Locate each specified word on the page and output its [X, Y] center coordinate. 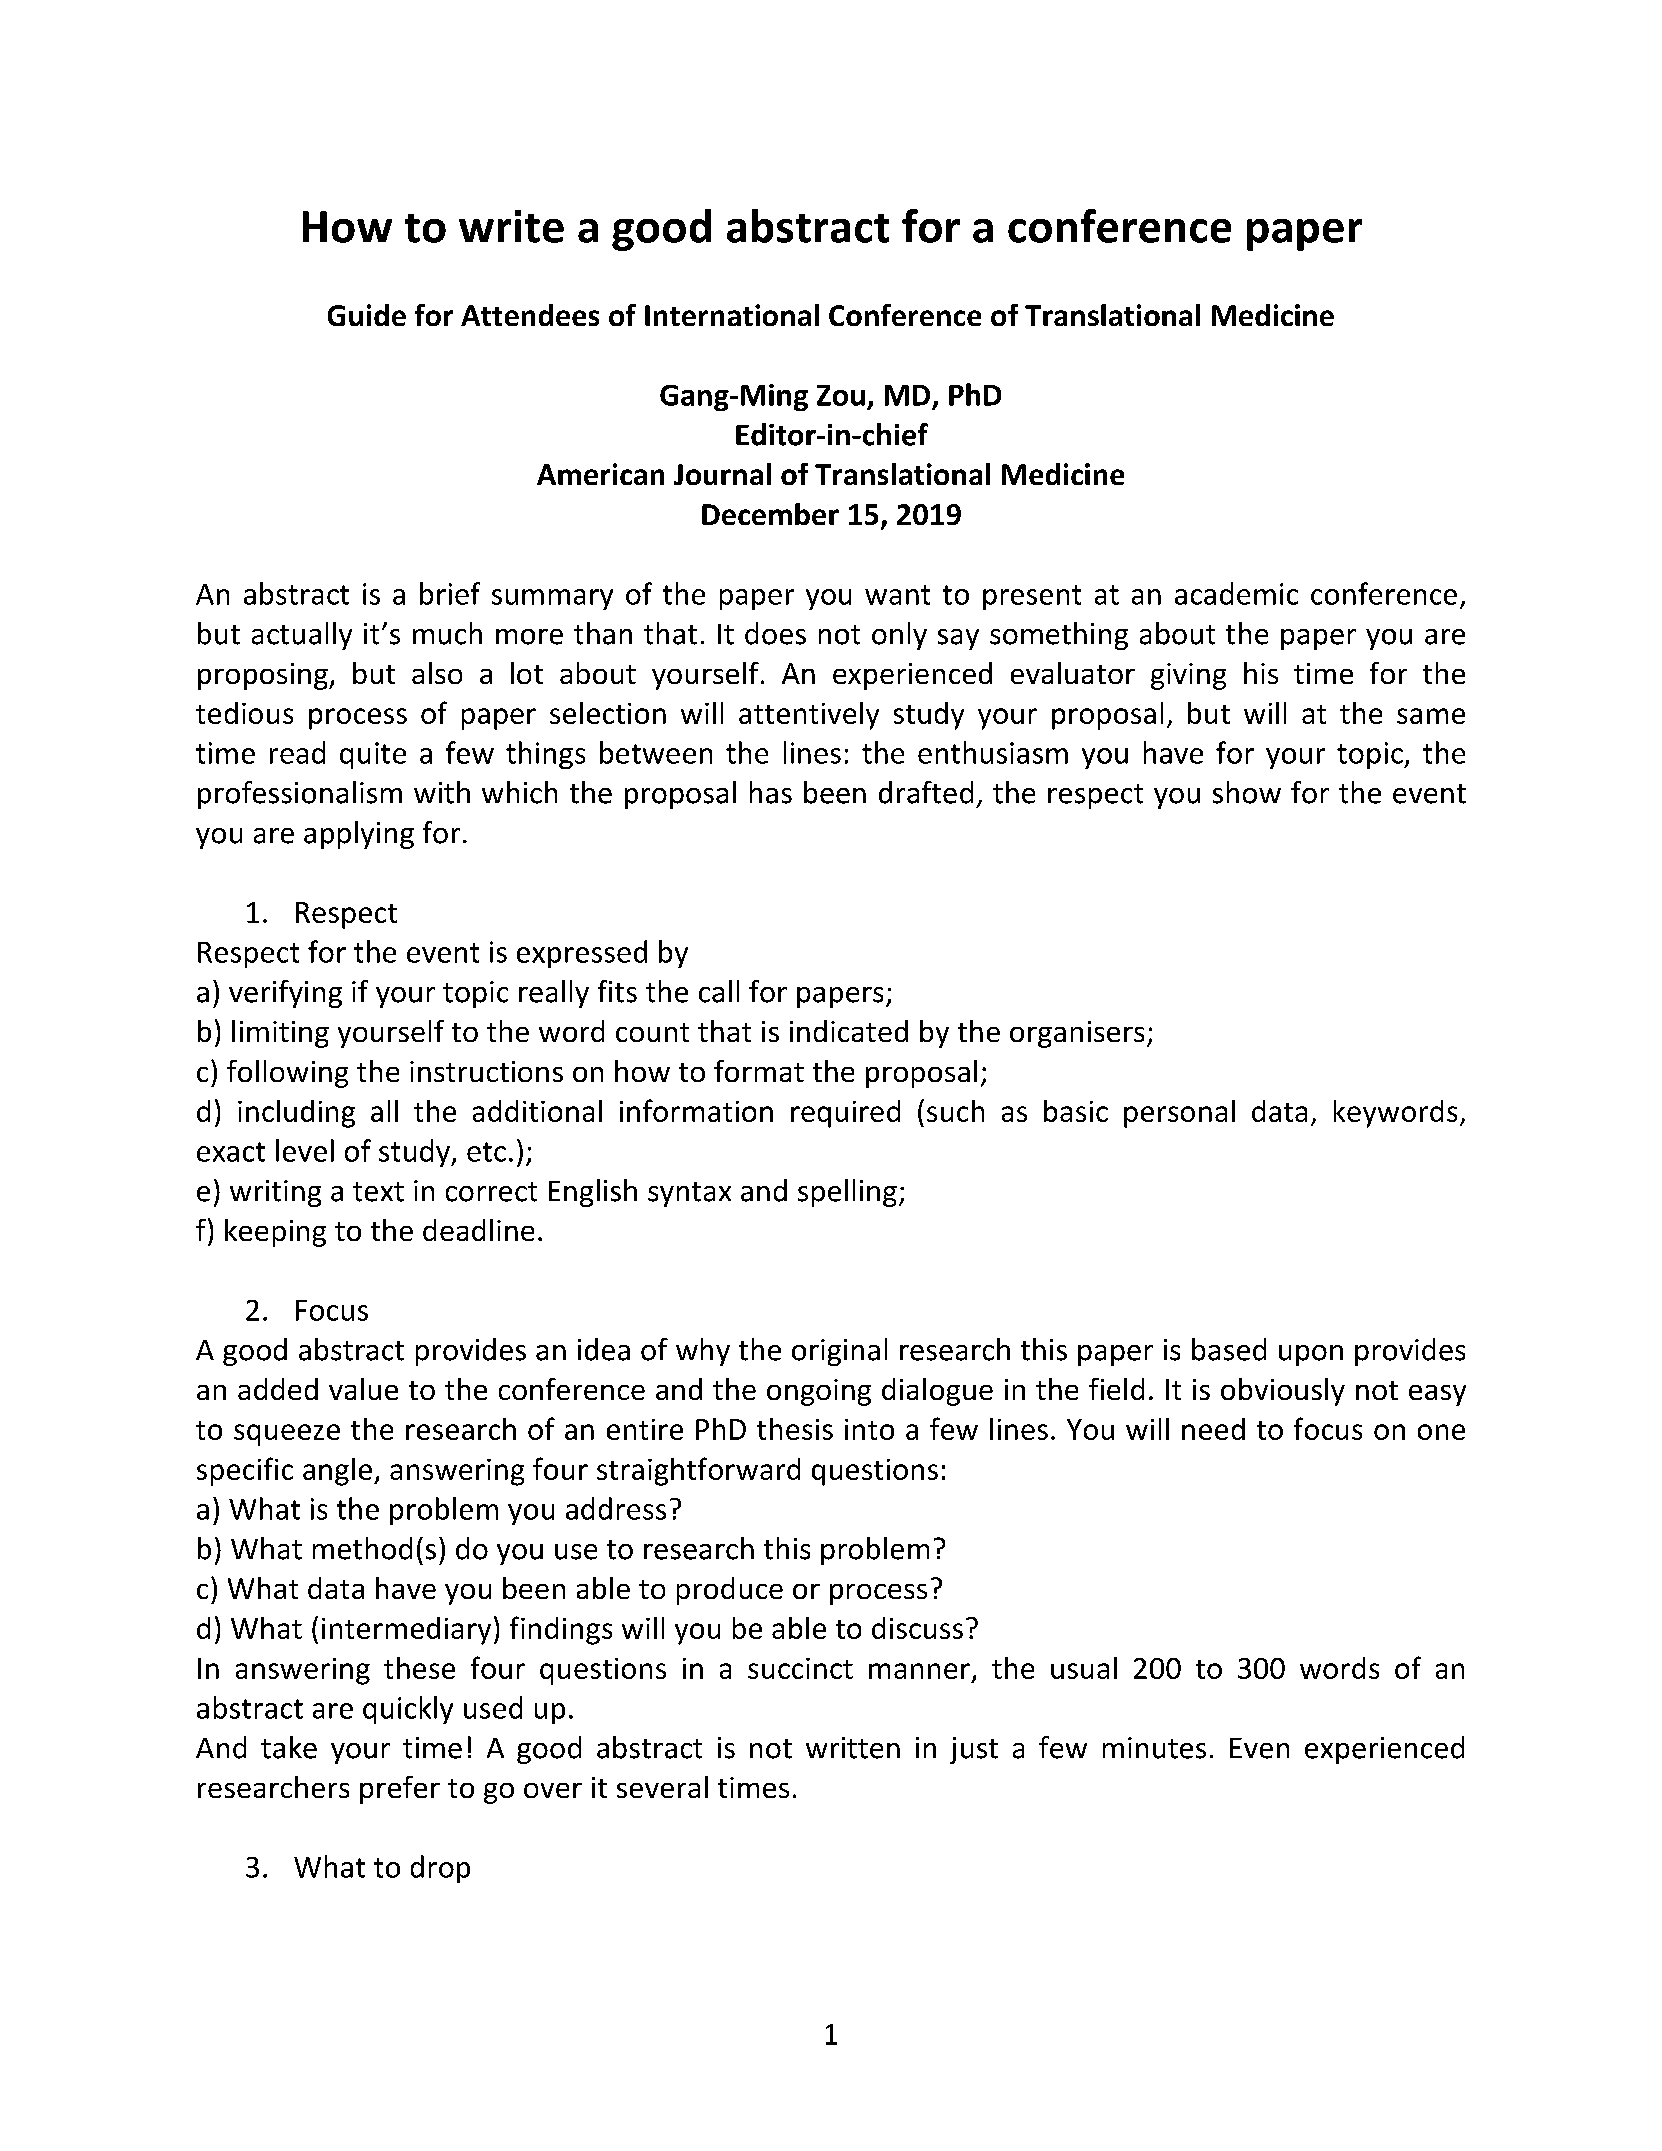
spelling [847, 1193]
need [1213, 1429]
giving [1188, 676]
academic [1236, 593]
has [771, 792]
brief [450, 593]
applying [359, 835]
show [1247, 792]
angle [337, 1472]
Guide [367, 315]
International [732, 315]
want [897, 595]
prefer [400, 1790]
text [378, 1192]
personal [1179, 1114]
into [869, 1429]
